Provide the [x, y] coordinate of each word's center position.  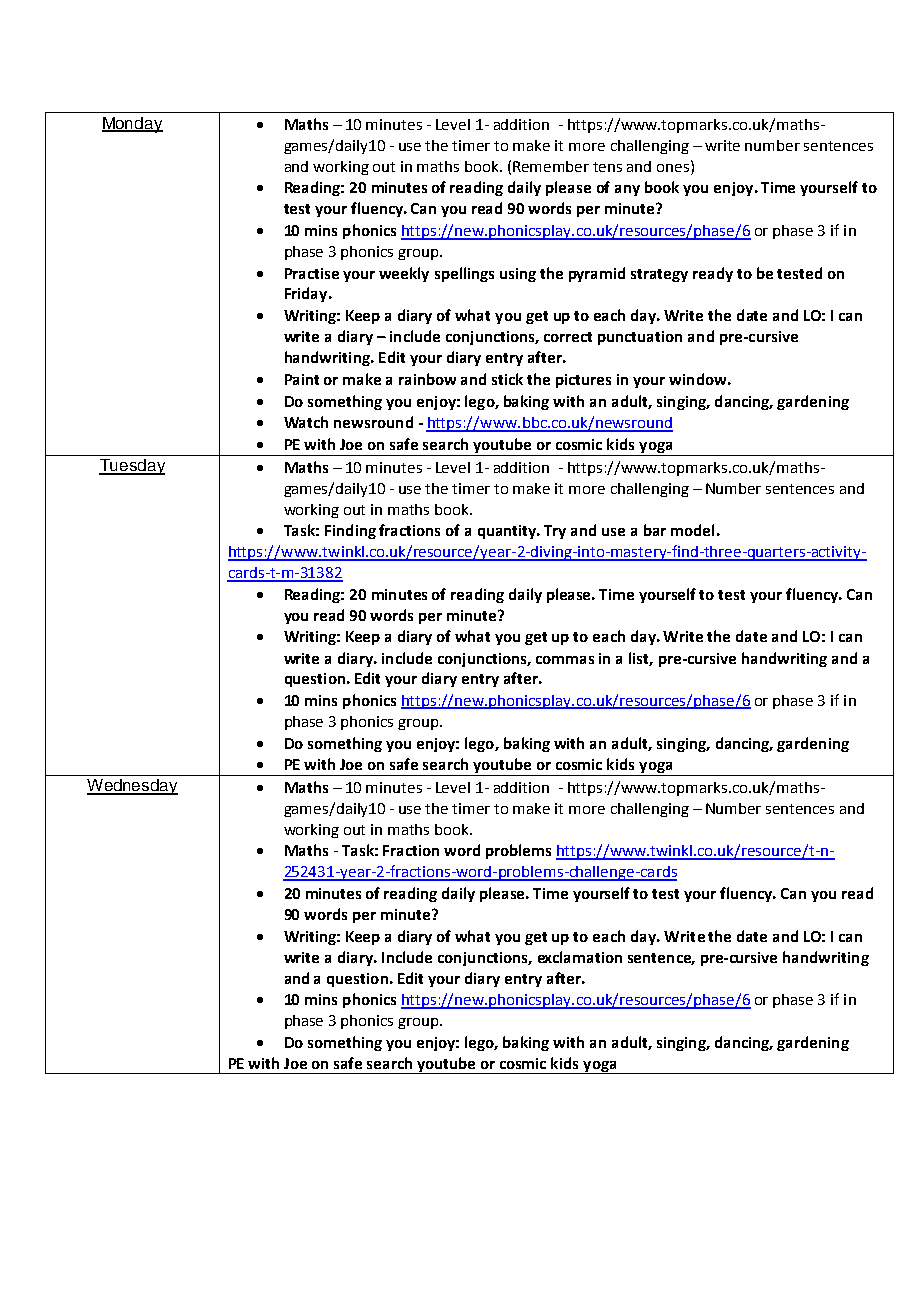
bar [655, 530]
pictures [583, 381]
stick [507, 379]
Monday [132, 125]
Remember [551, 166]
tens [607, 167]
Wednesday [132, 787]
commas [565, 660]
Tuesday [132, 467]
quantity [508, 532]
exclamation [580, 957]
